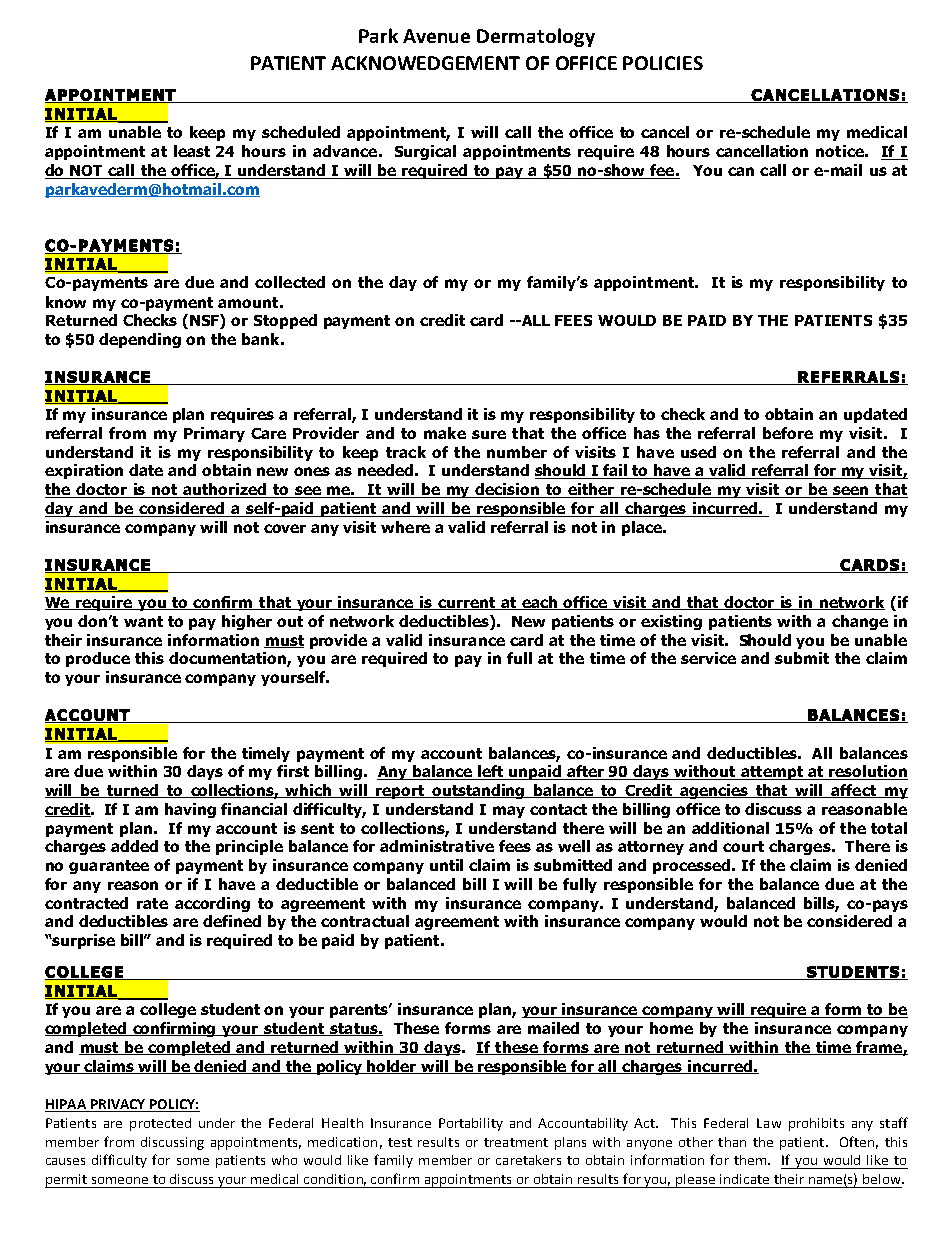  Describe the element at coordinates (140, 340) in the screenshot. I see `depending` at that location.
